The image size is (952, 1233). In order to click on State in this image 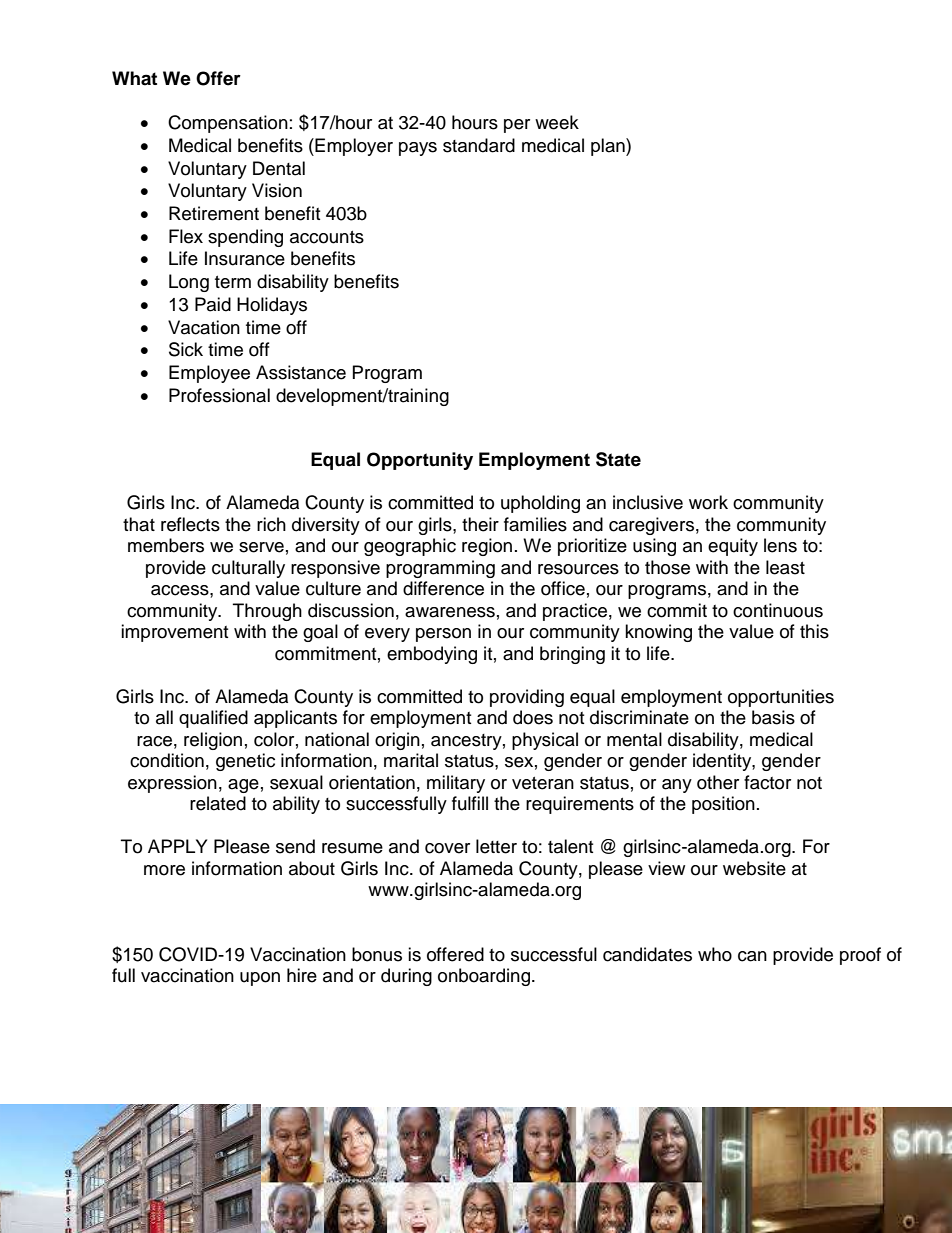, I will do `click(618, 459)`.
